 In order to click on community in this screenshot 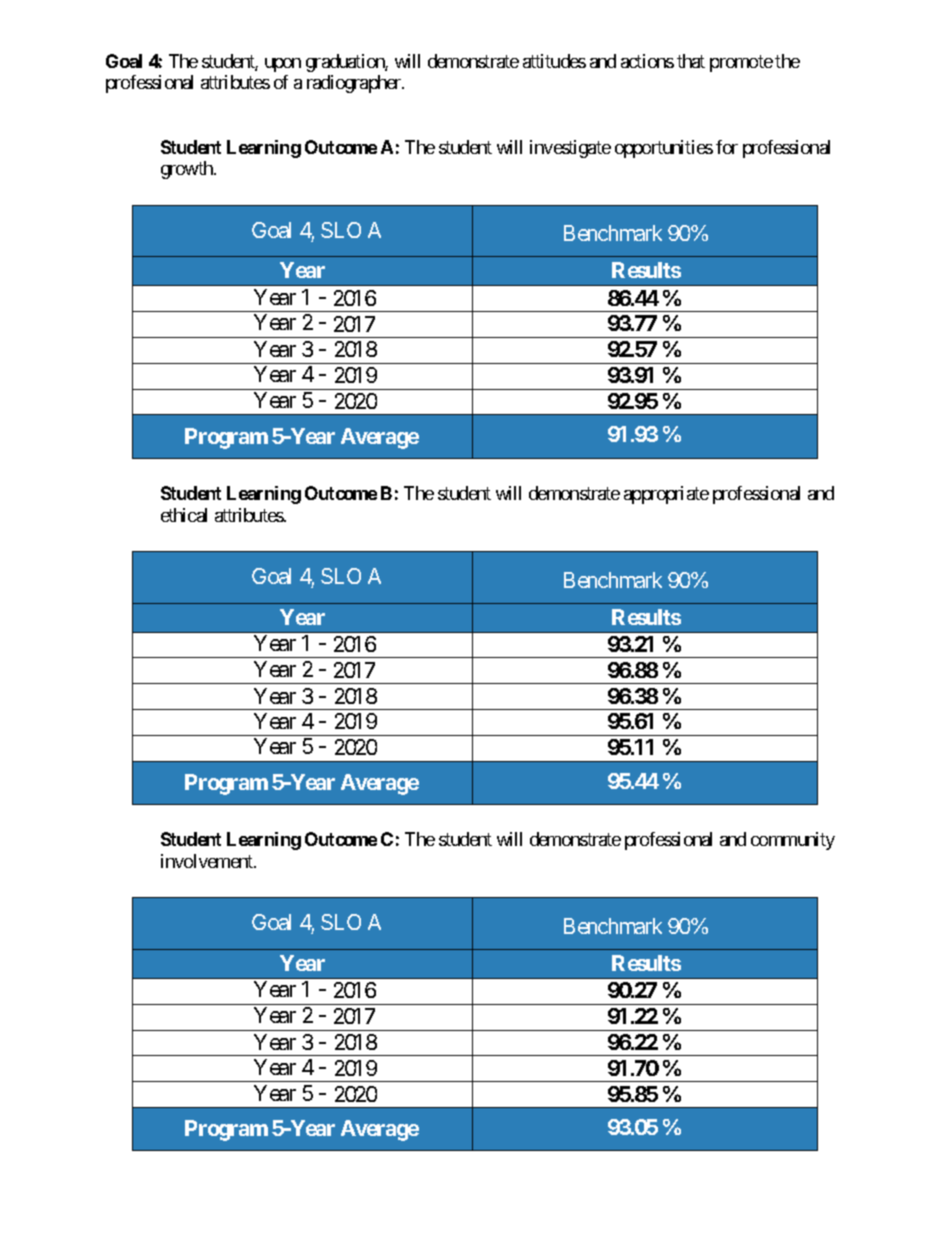, I will do `click(793, 841)`.
